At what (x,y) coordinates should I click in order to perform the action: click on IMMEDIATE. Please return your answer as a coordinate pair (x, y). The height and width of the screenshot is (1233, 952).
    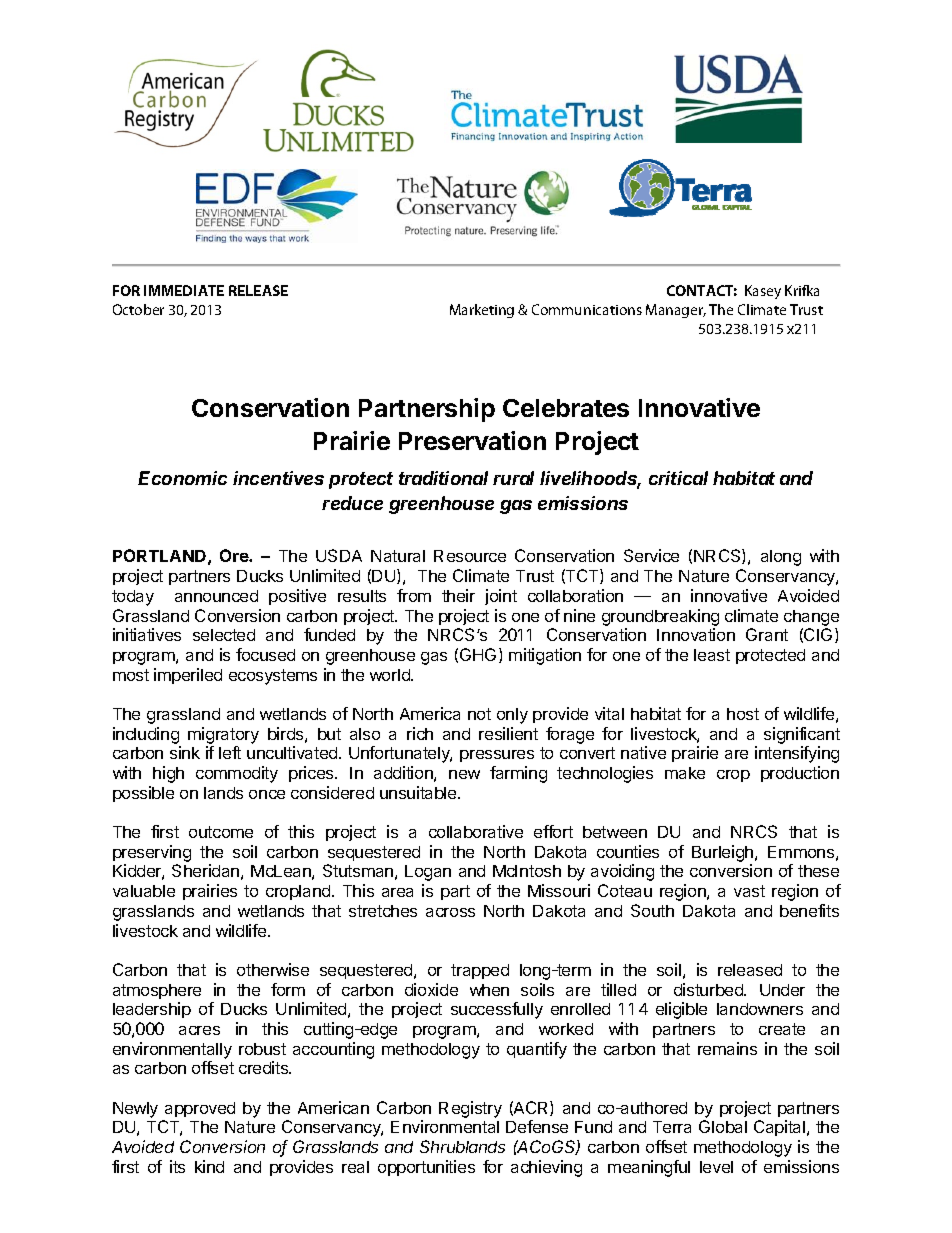
    Looking at the image, I should click on (184, 290).
